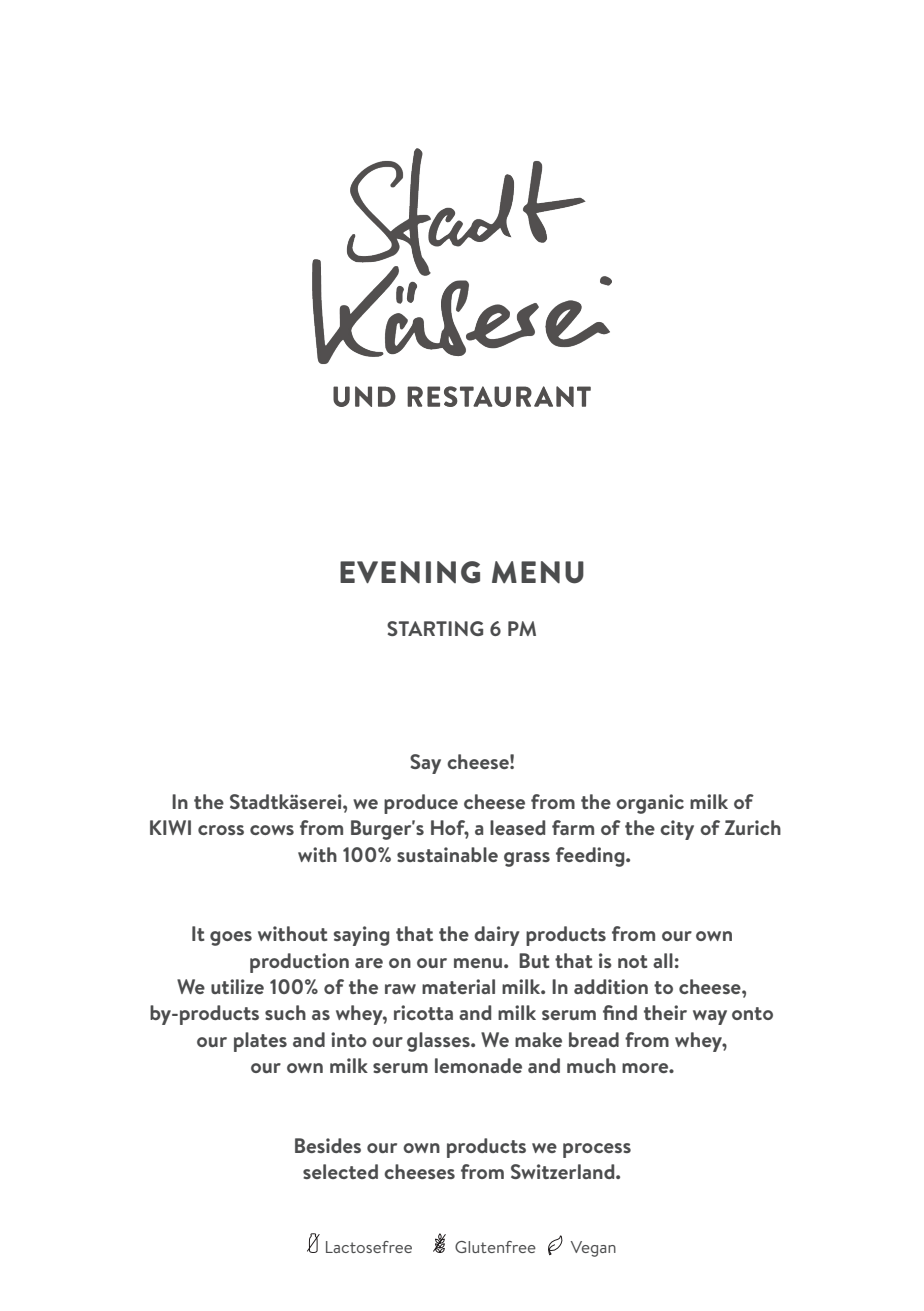  I want to click on goes, so click(231, 938).
